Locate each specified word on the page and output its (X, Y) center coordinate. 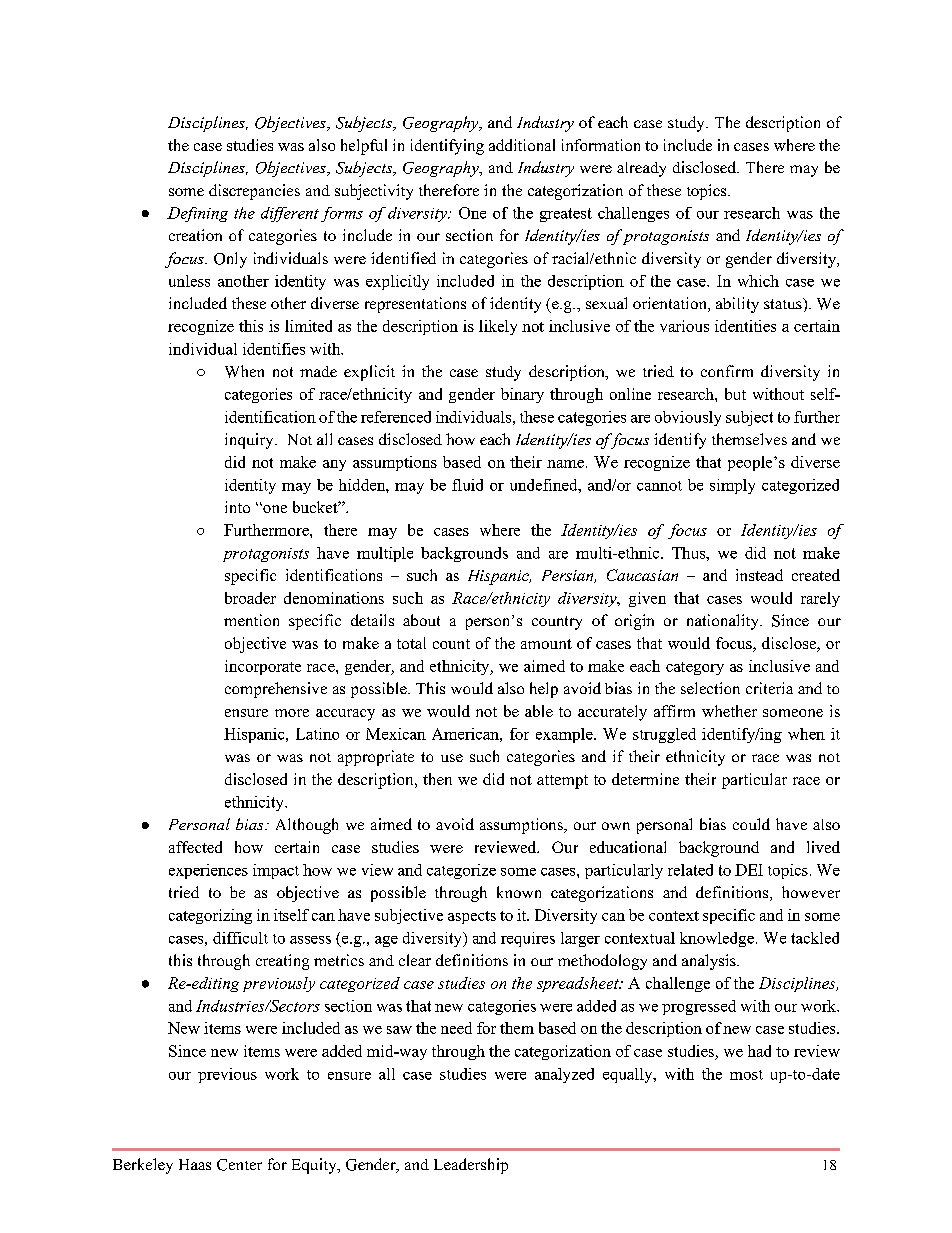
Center (239, 1165)
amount (546, 644)
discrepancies (254, 192)
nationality (724, 622)
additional (522, 145)
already (641, 169)
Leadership (471, 1166)
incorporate (263, 667)
